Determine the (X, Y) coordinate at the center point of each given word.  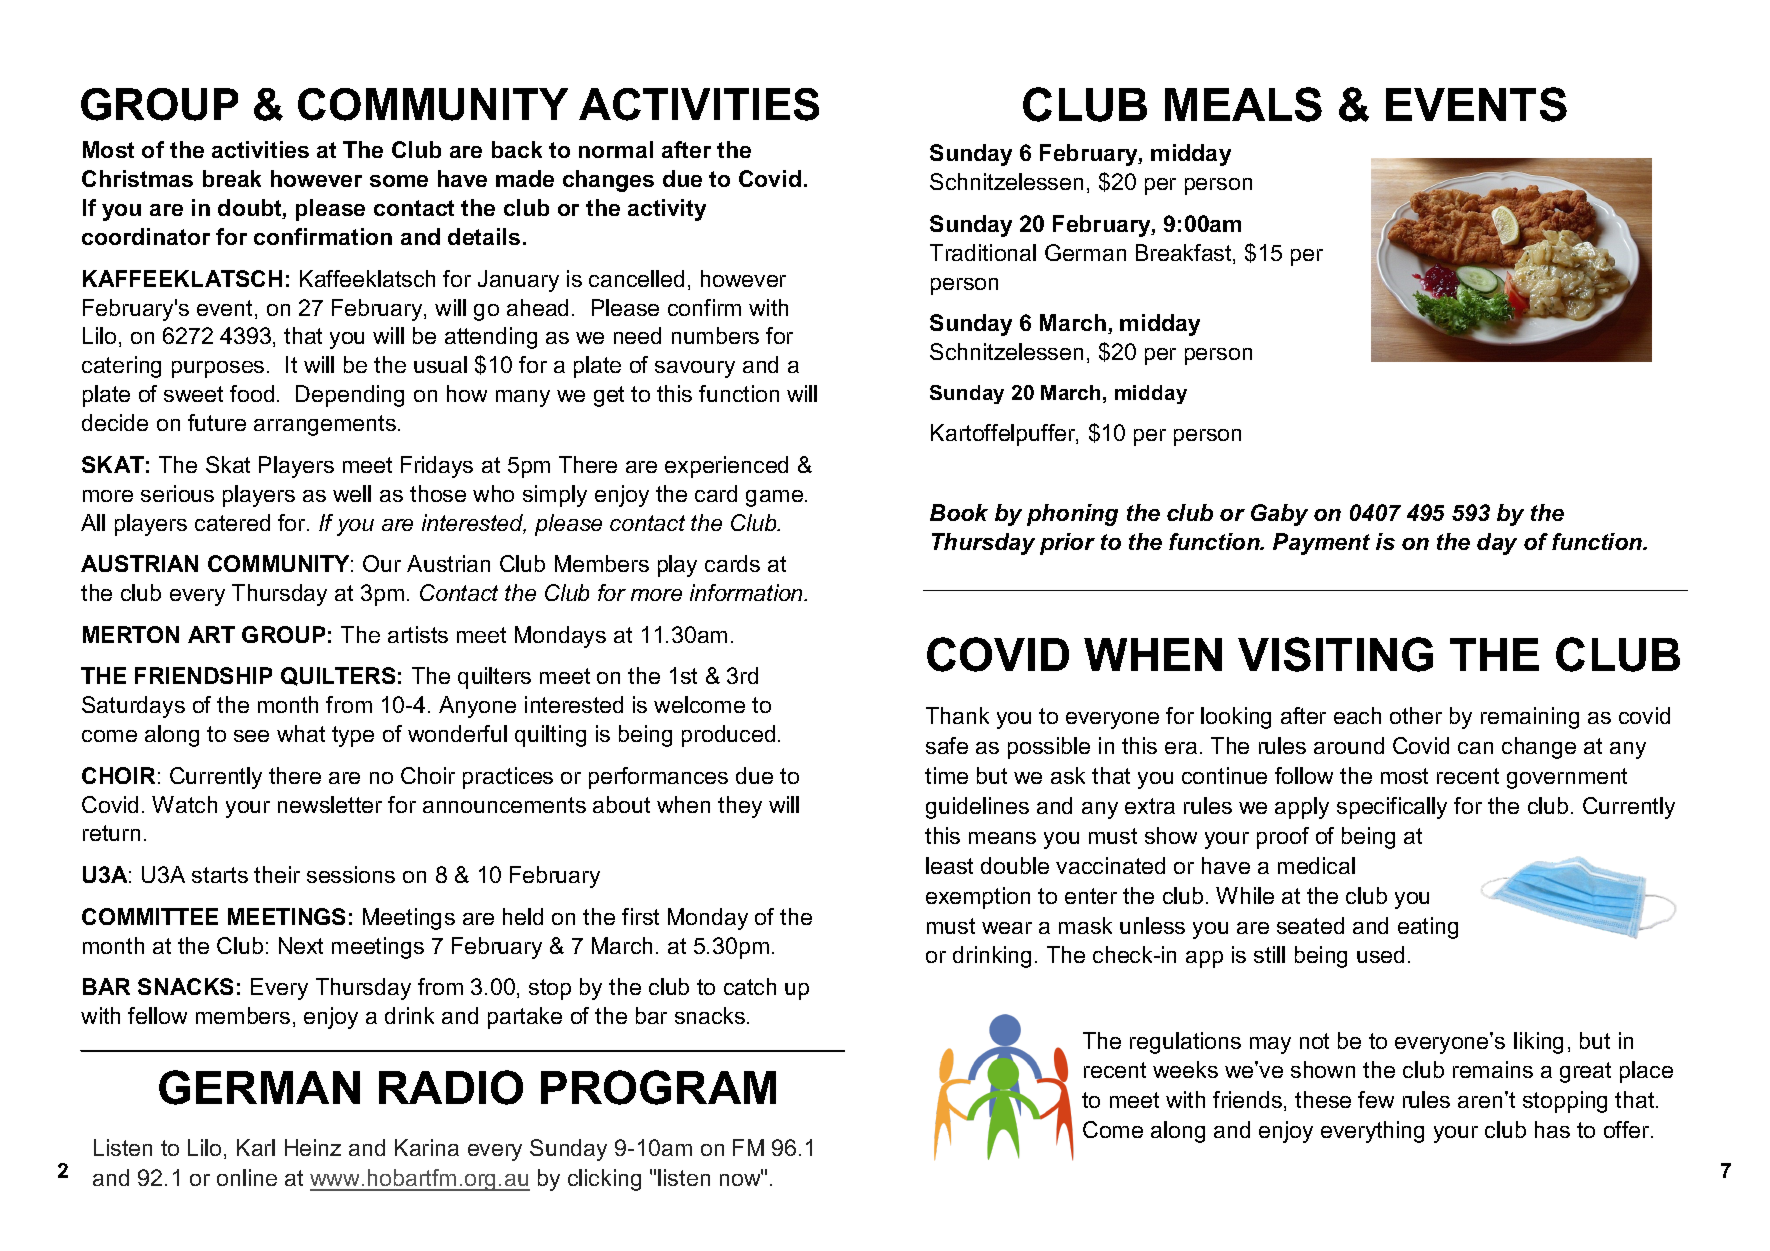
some (399, 181)
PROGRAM (658, 1087)
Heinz (313, 1147)
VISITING (1335, 654)
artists (418, 634)
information (748, 592)
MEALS (1243, 104)
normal (616, 149)
